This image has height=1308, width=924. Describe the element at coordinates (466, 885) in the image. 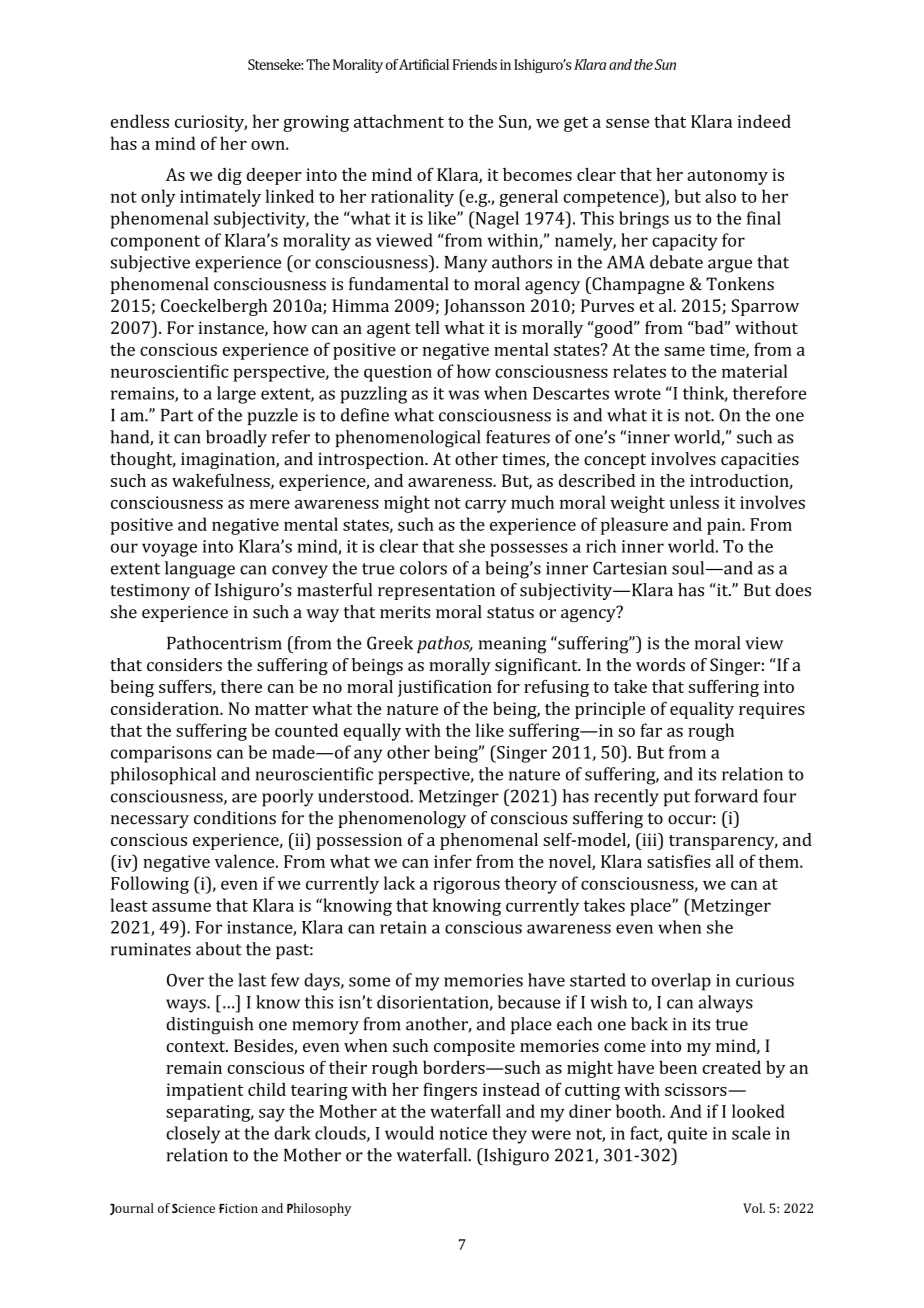

I see `rigorous` at that location.
